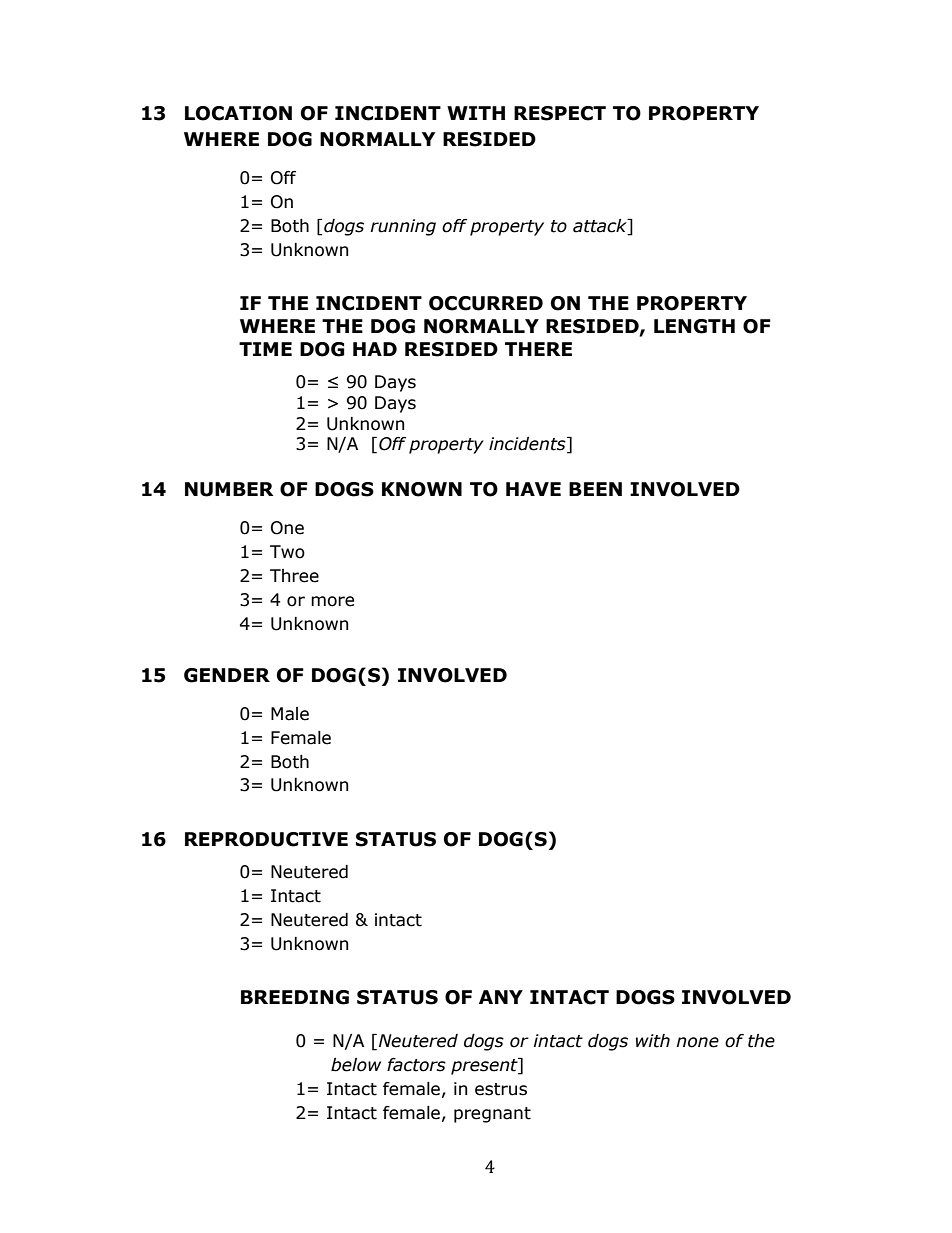 The image size is (952, 1233). I want to click on none, so click(697, 1042).
